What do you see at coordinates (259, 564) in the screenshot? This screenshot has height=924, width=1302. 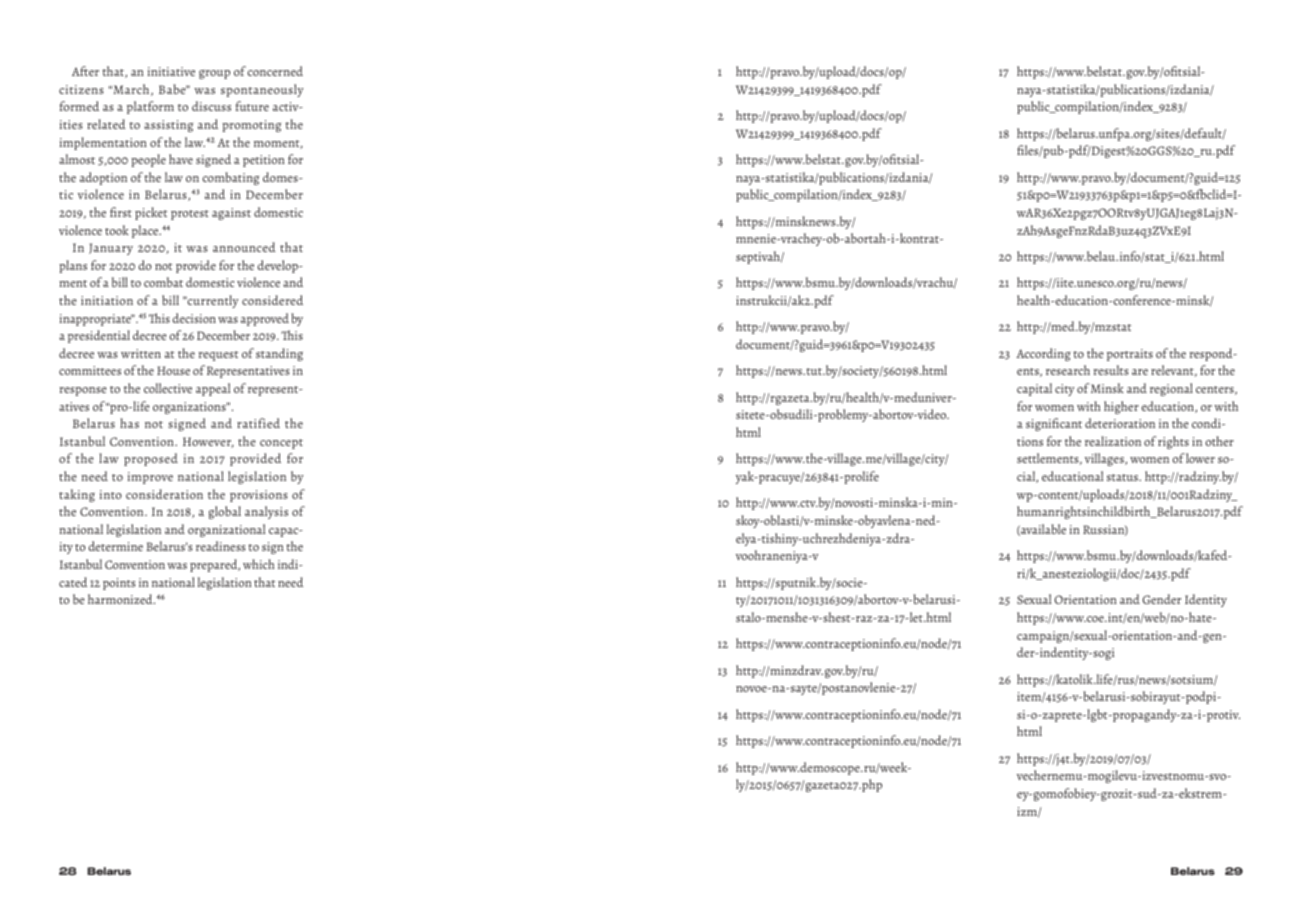 I see `which` at bounding box center [259, 564].
